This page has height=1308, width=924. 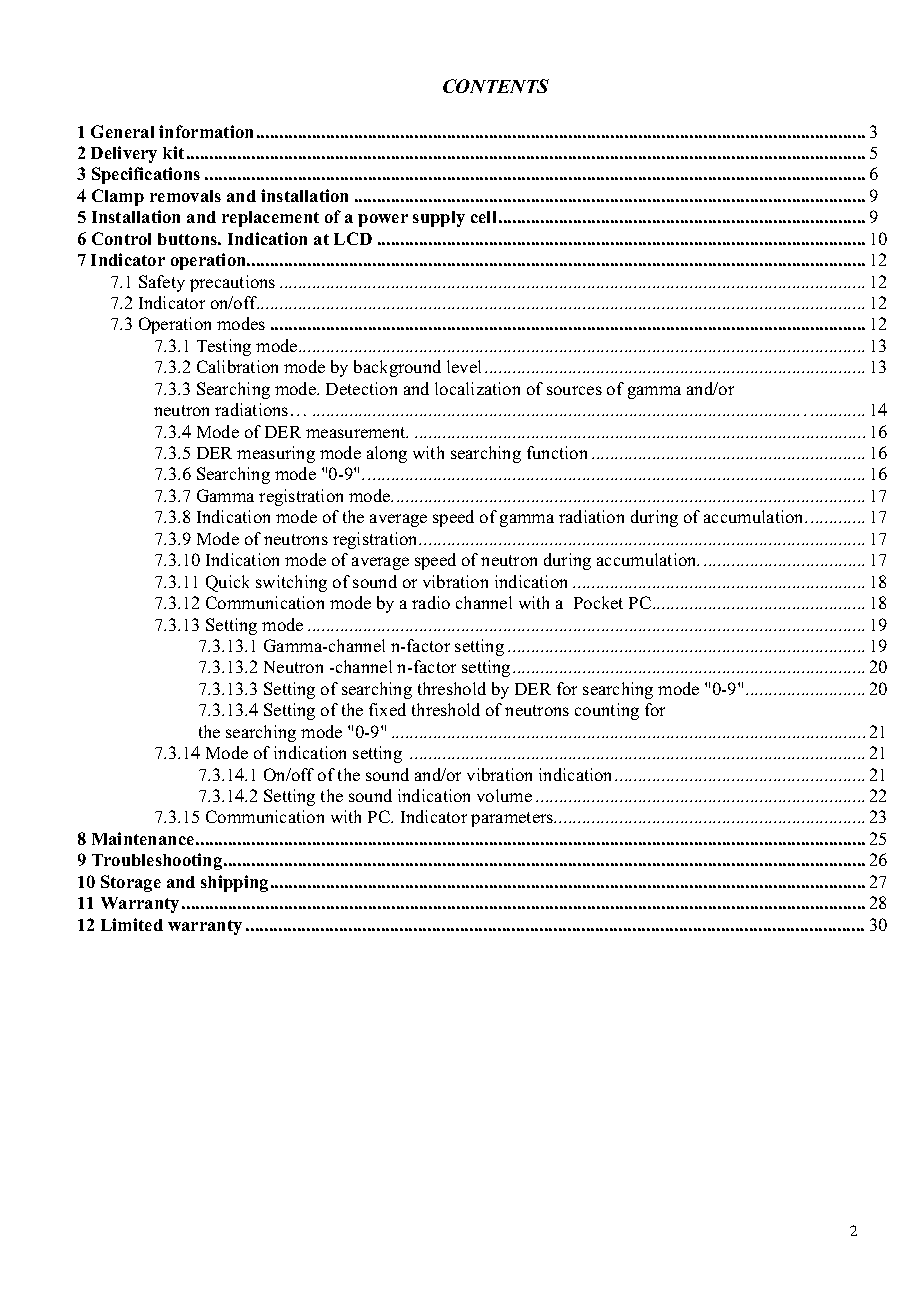 I want to click on power, so click(x=383, y=220).
